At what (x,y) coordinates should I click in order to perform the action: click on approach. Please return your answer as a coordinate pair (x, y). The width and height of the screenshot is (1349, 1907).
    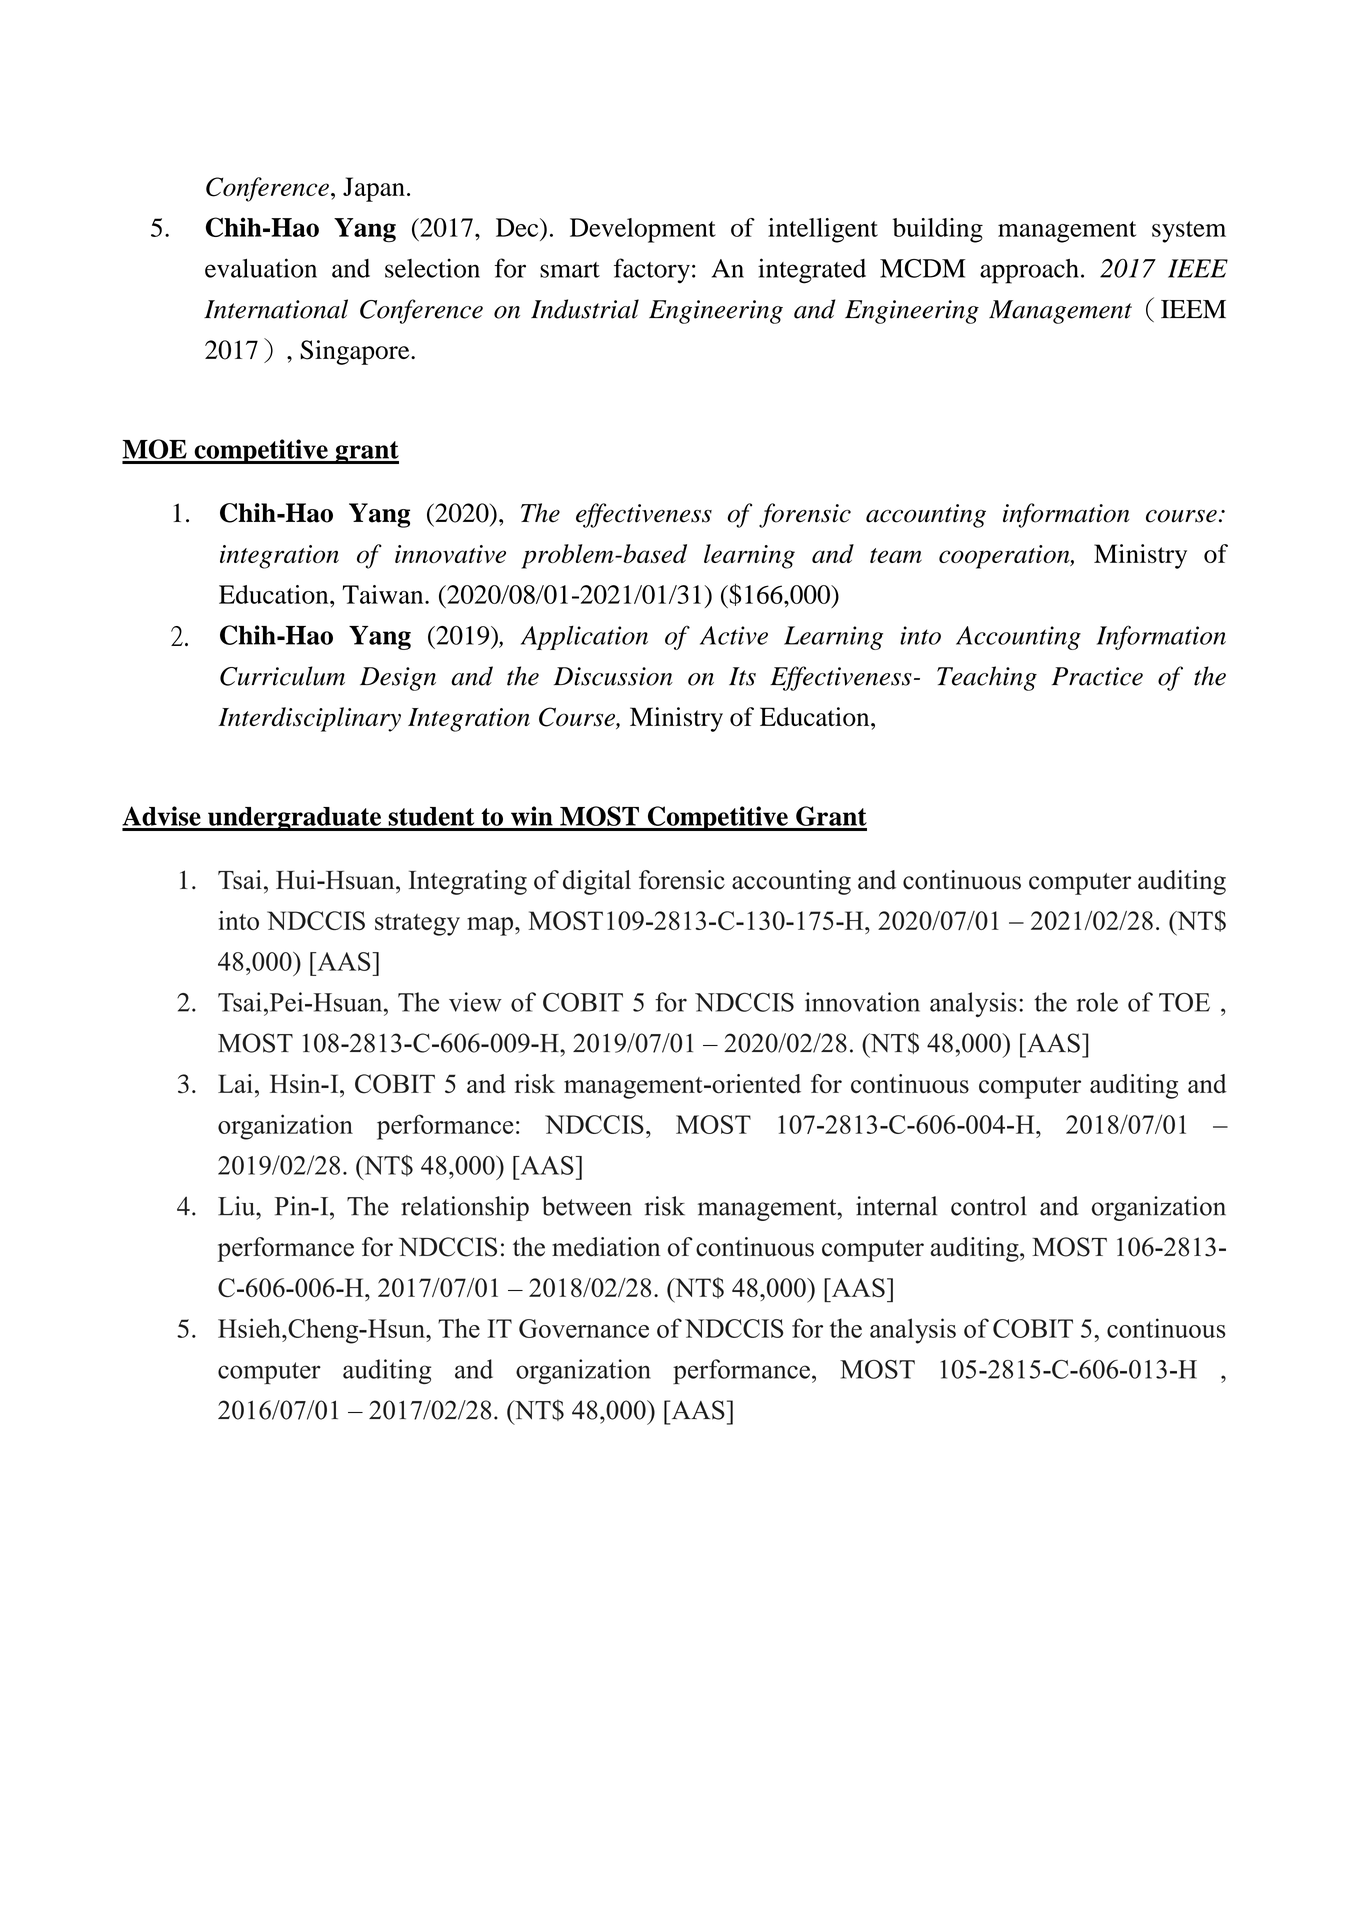
    Looking at the image, I should click on (1029, 271).
